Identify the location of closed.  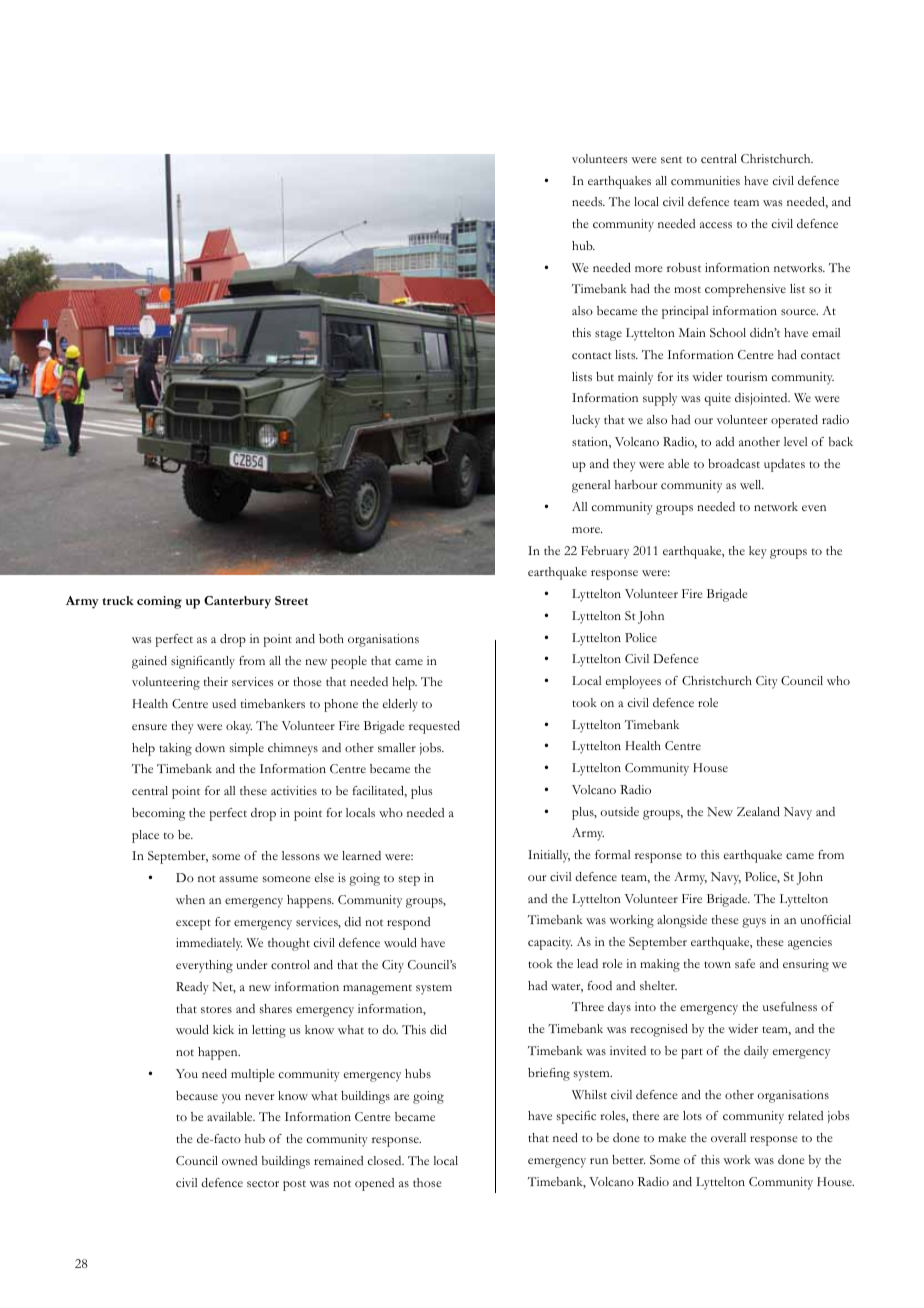
(386, 1160).
